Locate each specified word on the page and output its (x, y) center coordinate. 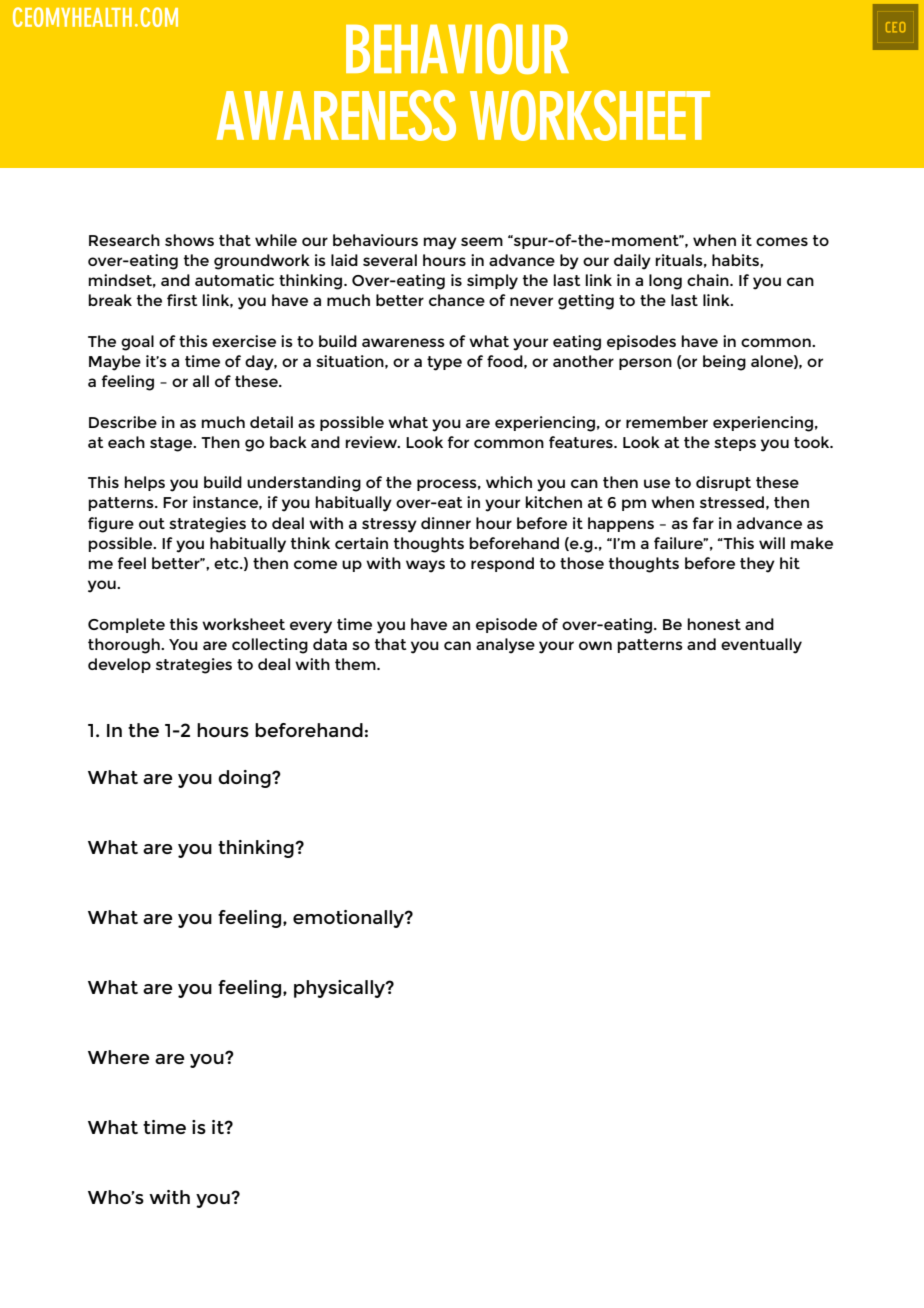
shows (189, 240)
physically (340, 989)
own (595, 645)
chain (709, 280)
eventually (761, 646)
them (356, 664)
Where (118, 1057)
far (703, 523)
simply (492, 282)
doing (245, 779)
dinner (446, 523)
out (152, 523)
